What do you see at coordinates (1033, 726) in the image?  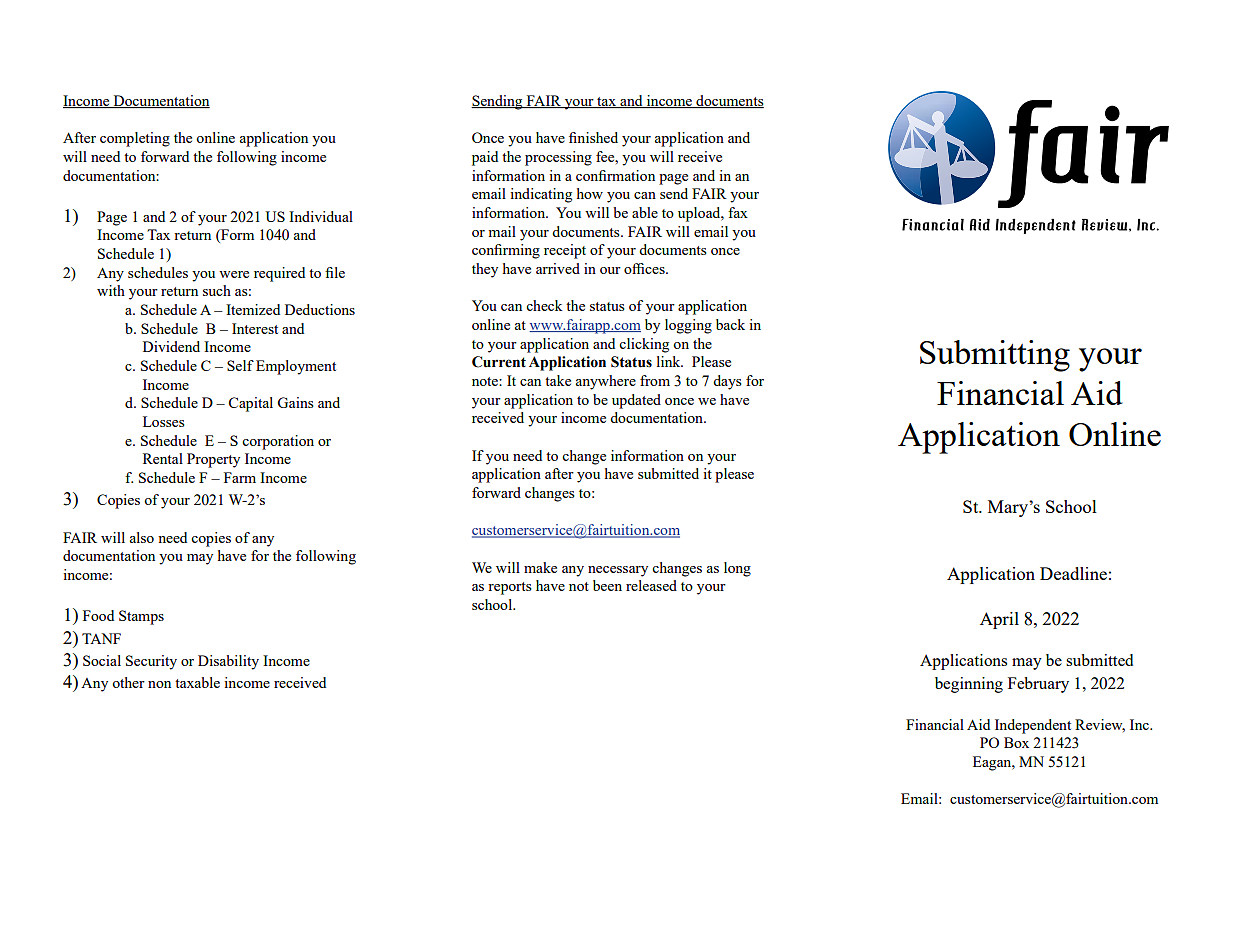 I see `Independent` at bounding box center [1033, 726].
